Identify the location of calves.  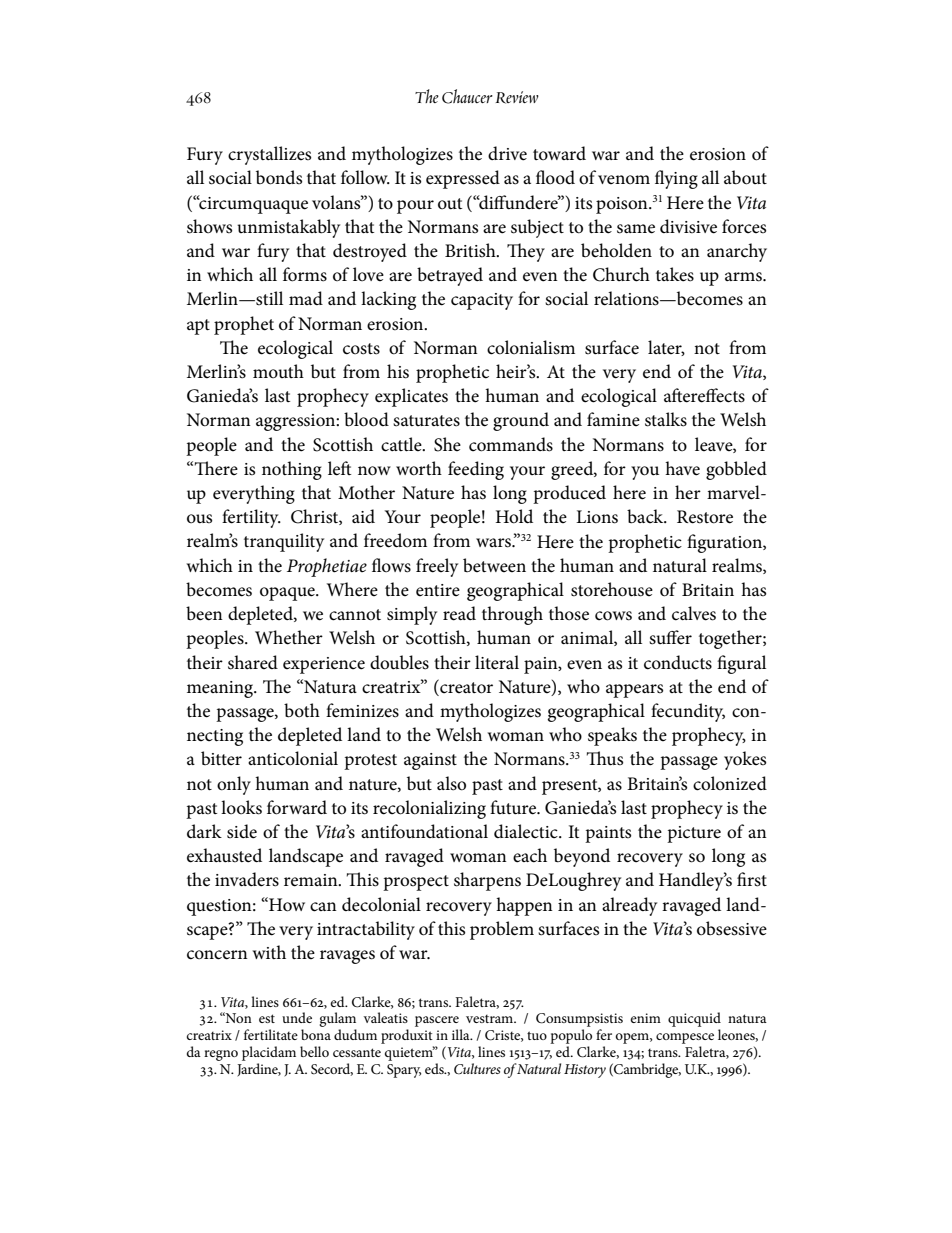
(694, 613).
